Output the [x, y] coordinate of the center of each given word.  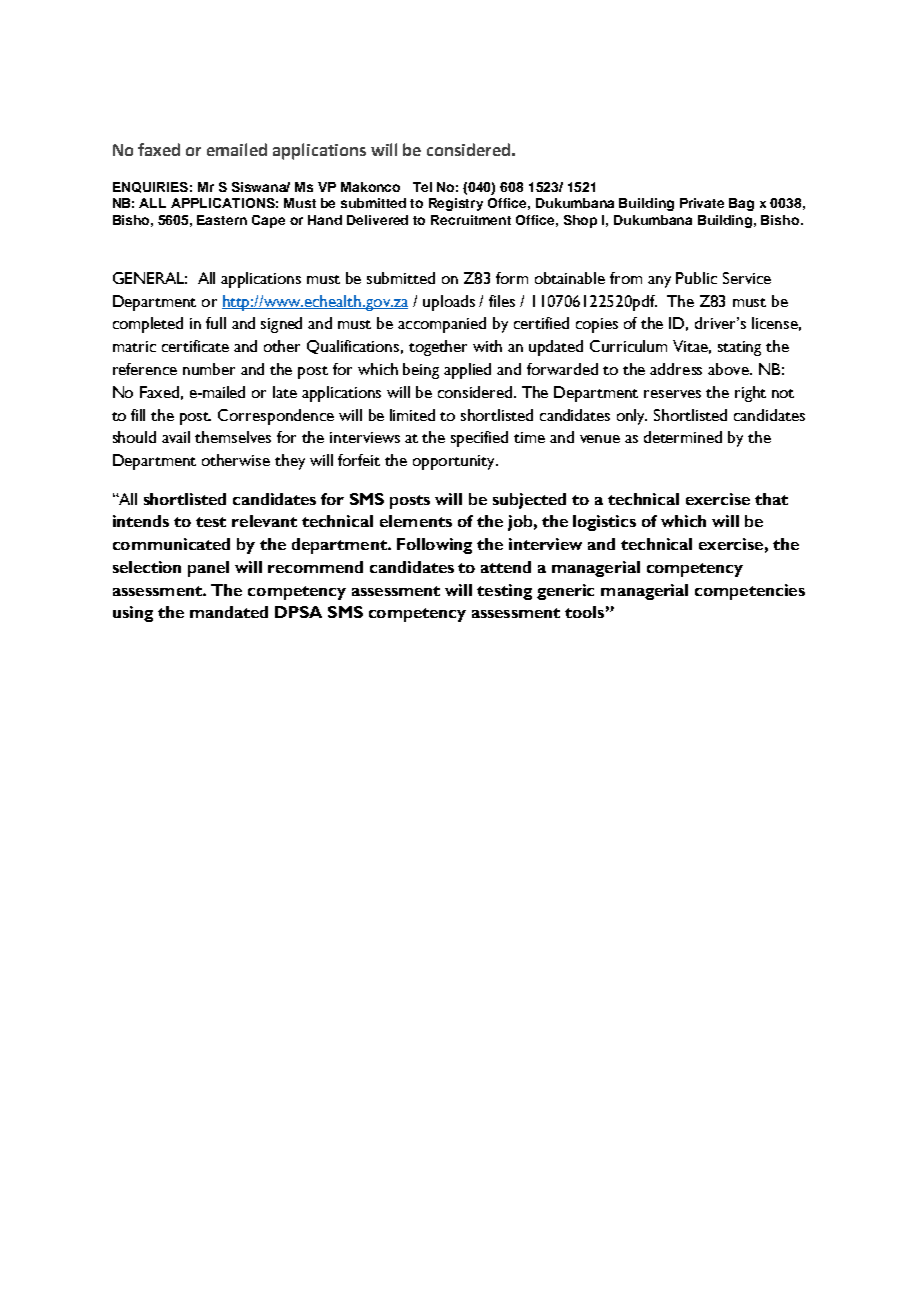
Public [696, 278]
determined [683, 437]
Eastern [222, 220]
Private [702, 203]
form [512, 278]
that [771, 499]
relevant [264, 521]
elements [416, 521]
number [209, 369]
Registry [456, 204]
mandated [229, 612]
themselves [233, 437]
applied [467, 371]
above [730, 369]
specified [479, 439]
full [216, 323]
